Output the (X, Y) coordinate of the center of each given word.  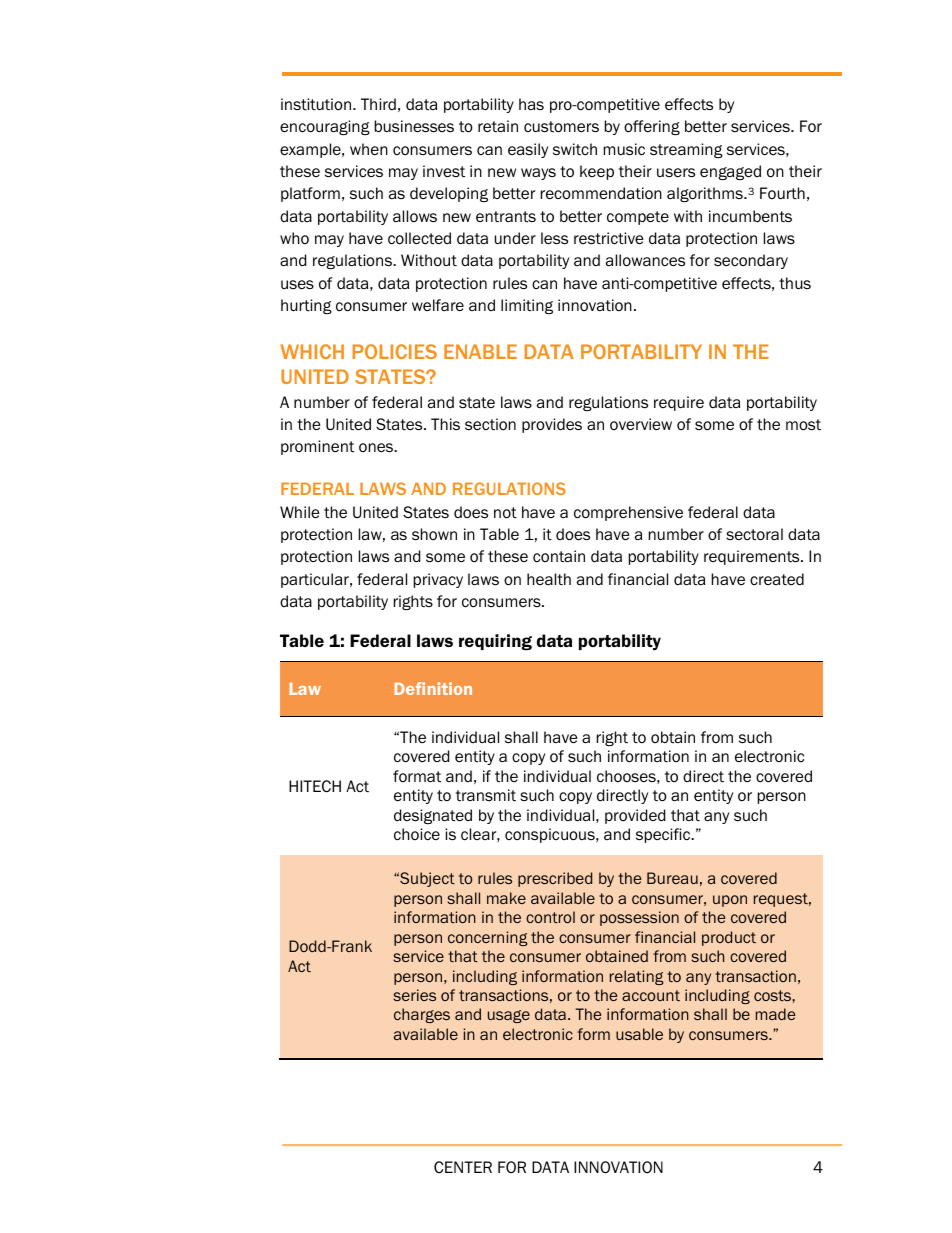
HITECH (315, 786)
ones (377, 447)
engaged (730, 172)
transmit (486, 795)
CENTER (463, 1167)
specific (664, 835)
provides (552, 425)
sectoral (754, 534)
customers (561, 127)
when (369, 149)
